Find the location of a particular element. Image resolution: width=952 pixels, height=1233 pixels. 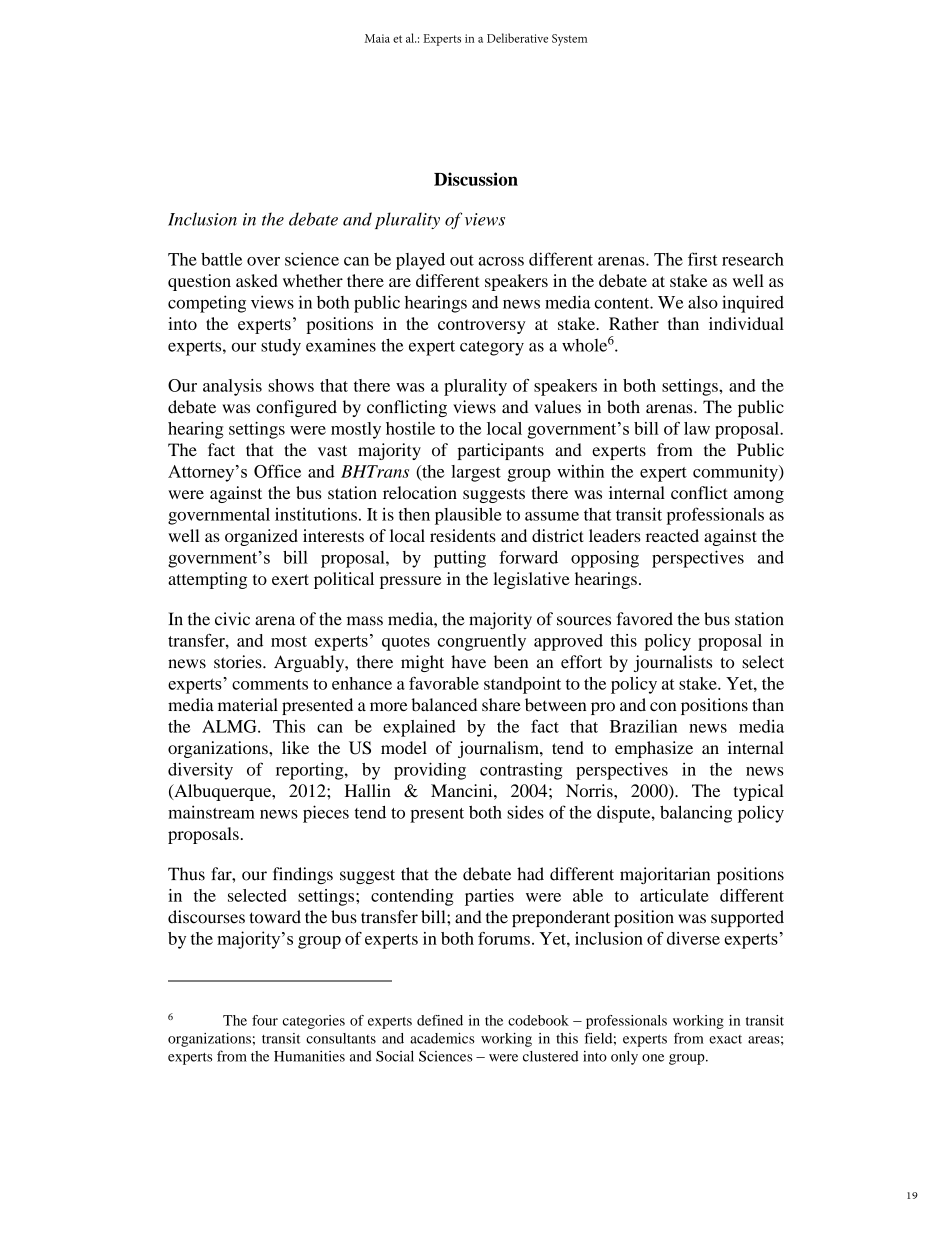

academics is located at coordinates (442, 1038).
